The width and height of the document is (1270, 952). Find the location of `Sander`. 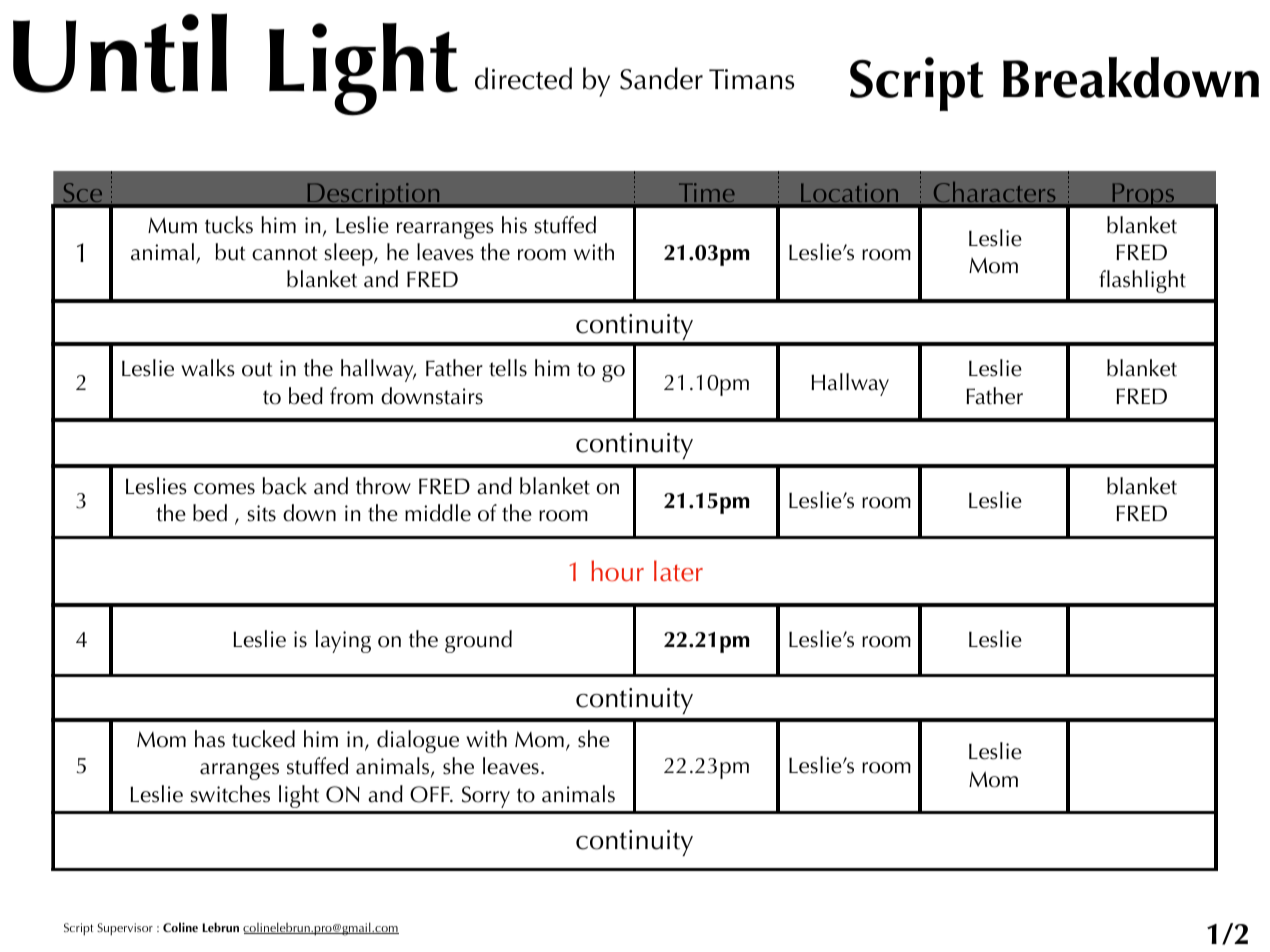

Sander is located at coordinates (661, 78).
